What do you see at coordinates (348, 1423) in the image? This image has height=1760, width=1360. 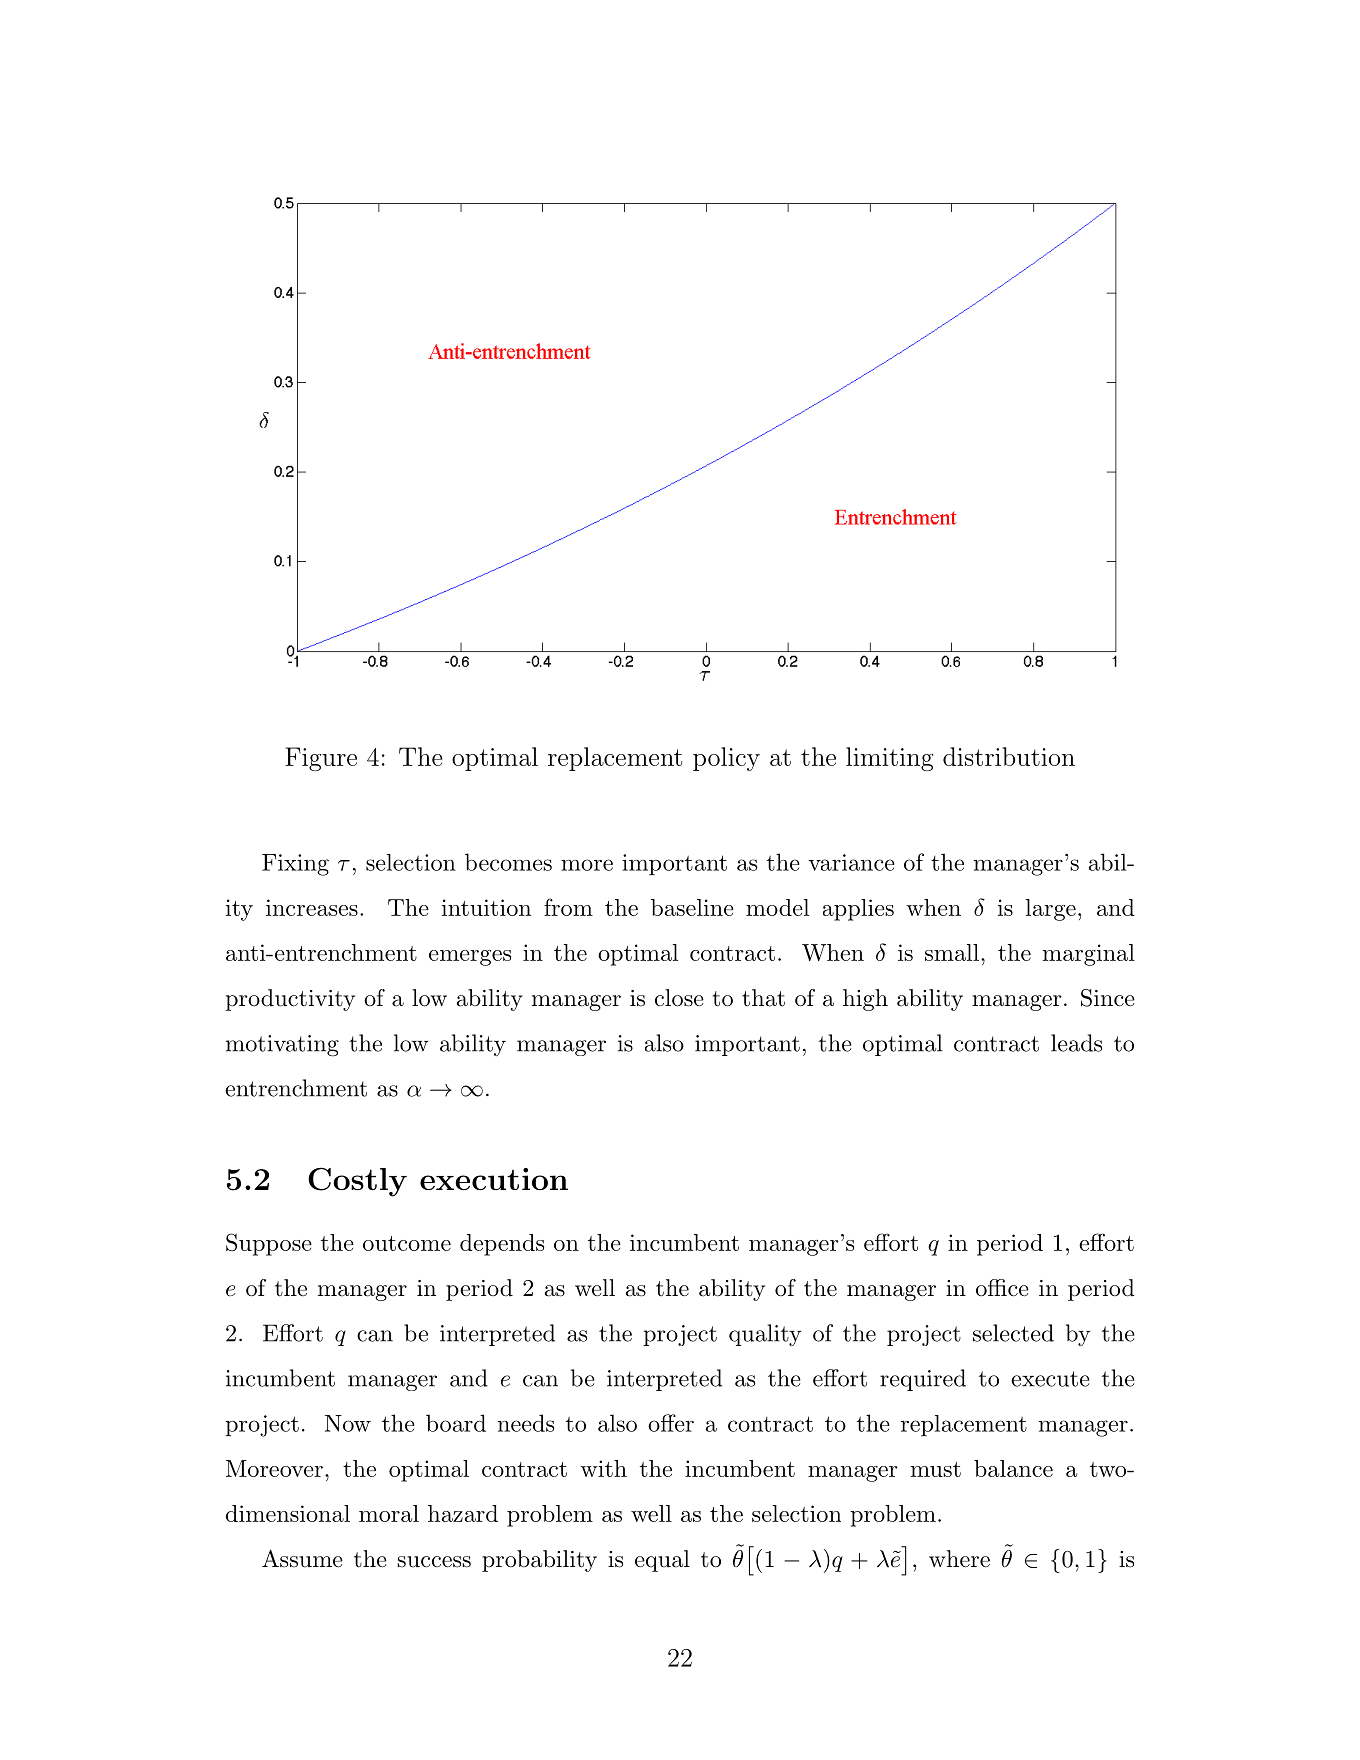 I see `Now` at bounding box center [348, 1423].
